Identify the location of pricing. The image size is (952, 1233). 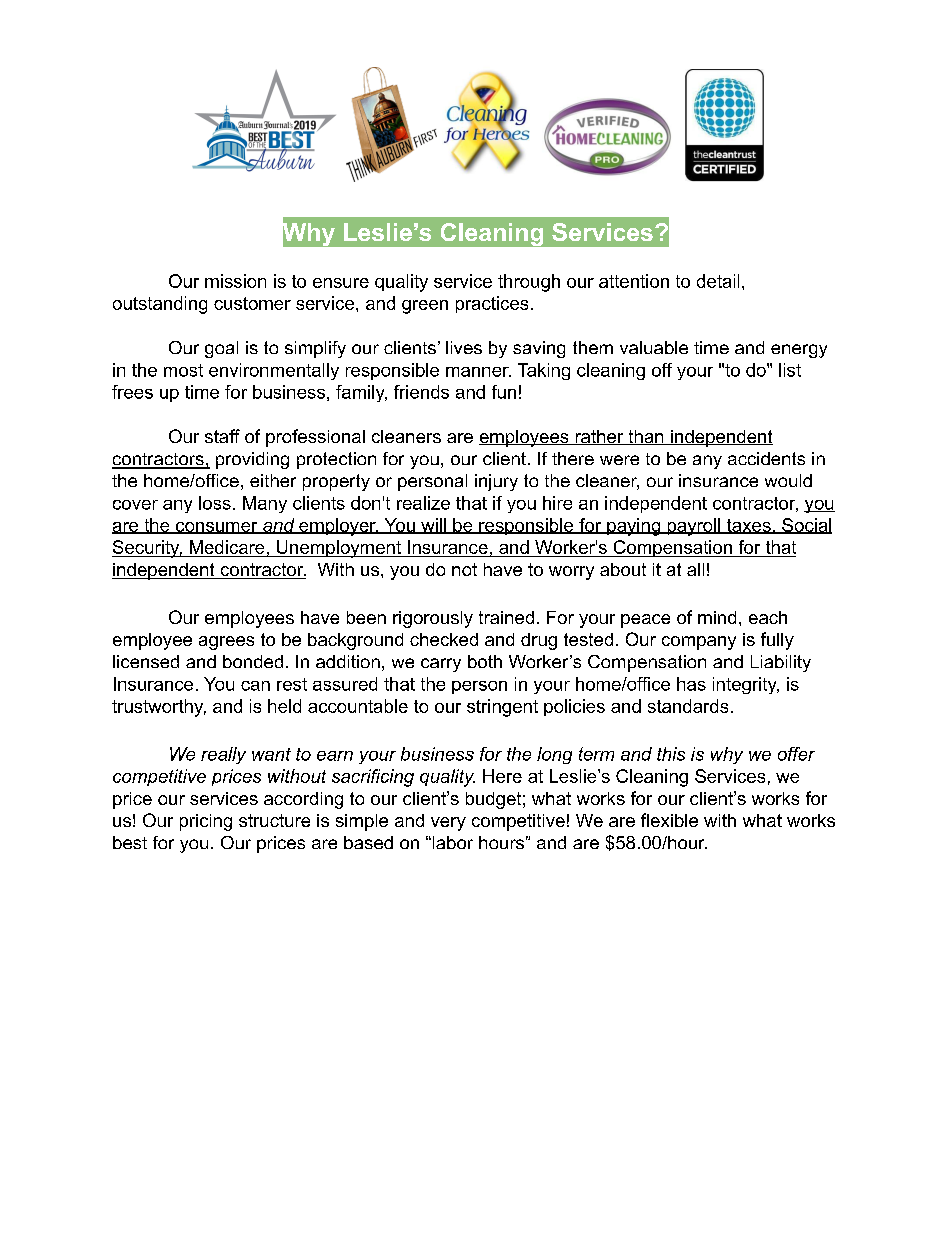
(206, 822).
